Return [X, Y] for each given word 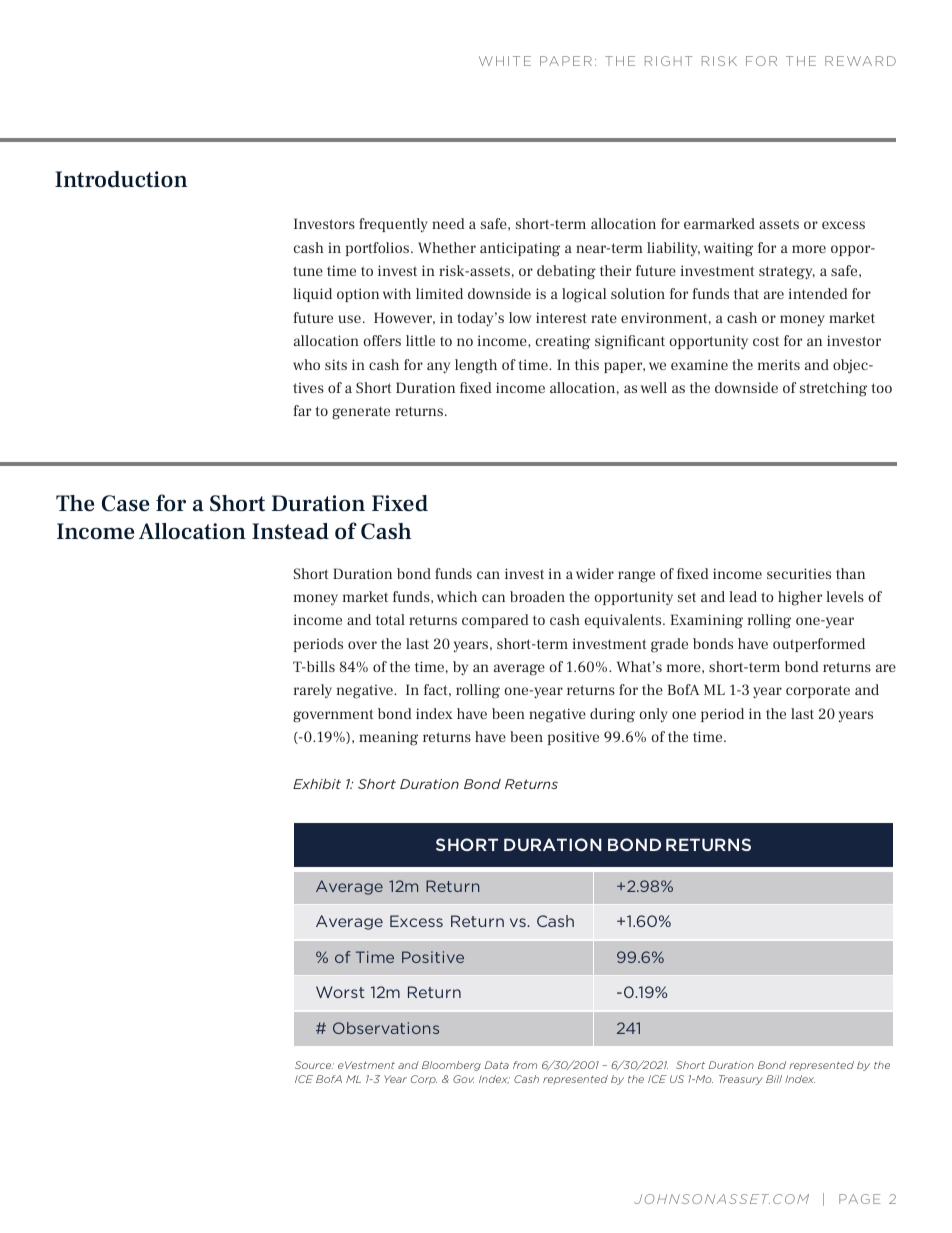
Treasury [741, 1080]
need [448, 223]
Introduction [121, 179]
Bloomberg [451, 1066]
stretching [833, 389]
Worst [340, 992]
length [476, 366]
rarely [313, 691]
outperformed [819, 645]
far [302, 410]
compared [495, 621]
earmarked [719, 223]
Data [496, 1065]
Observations [386, 1028]
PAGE [859, 1199]
